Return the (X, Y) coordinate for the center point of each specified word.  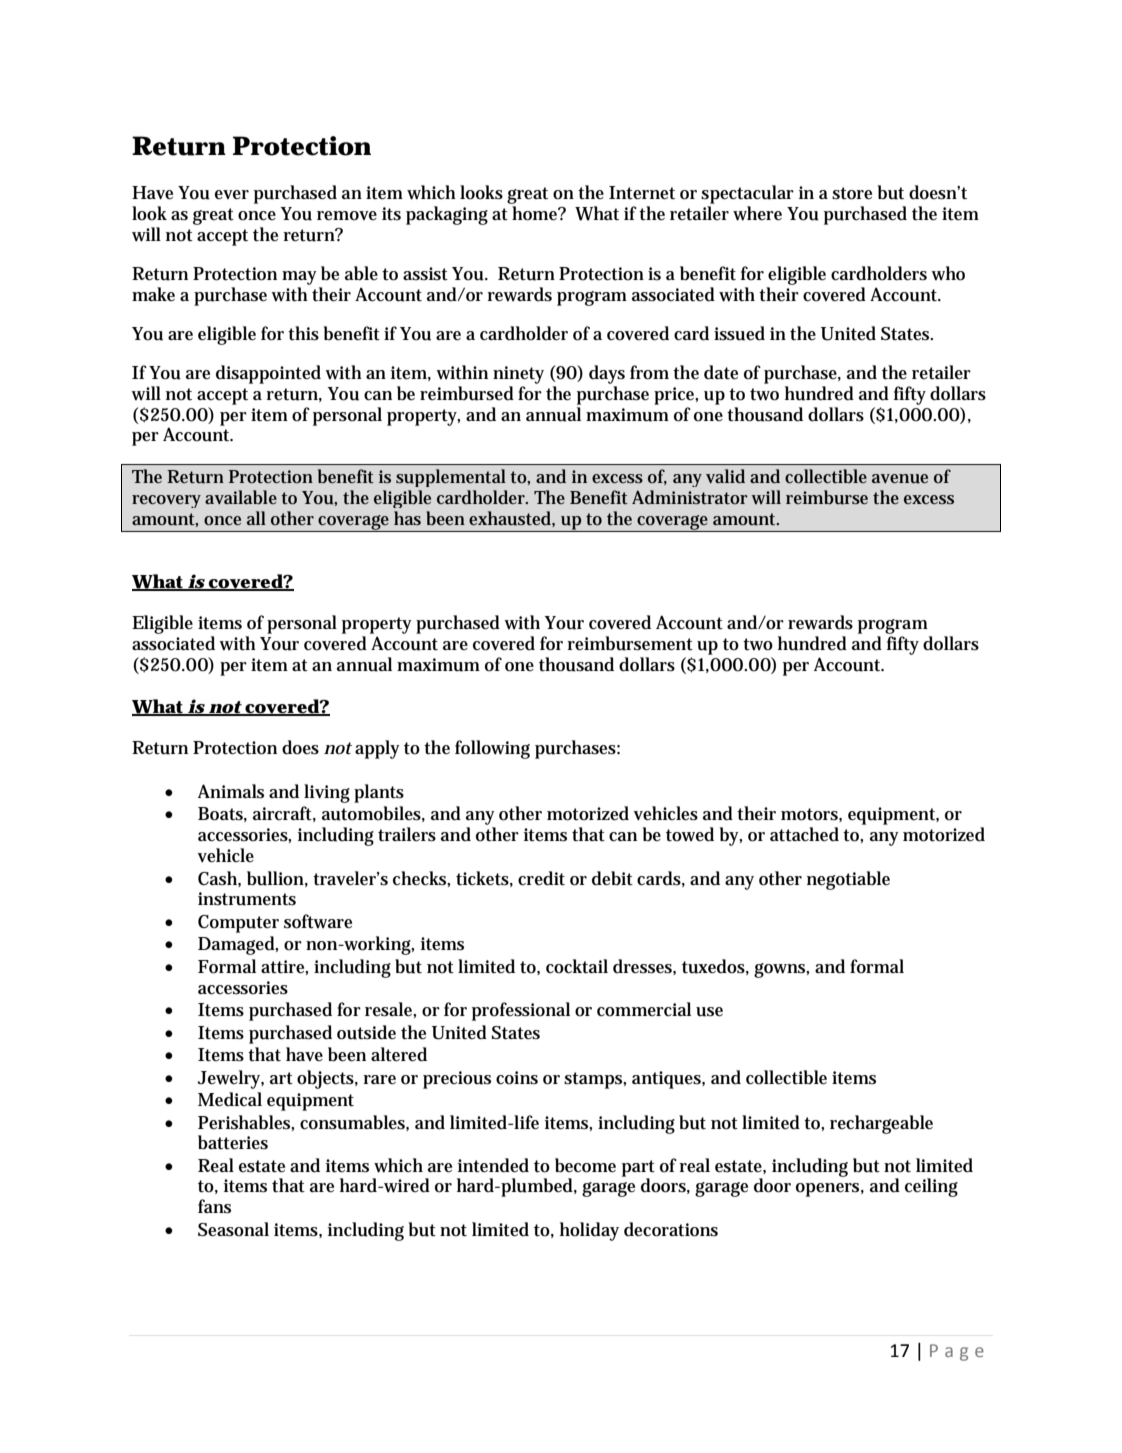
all (256, 518)
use (709, 1012)
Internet (642, 193)
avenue (900, 479)
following (492, 749)
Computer (238, 924)
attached (804, 834)
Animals (231, 791)
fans (214, 1206)
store (852, 193)
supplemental (451, 478)
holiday (589, 1231)
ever (232, 194)
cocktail (577, 966)
